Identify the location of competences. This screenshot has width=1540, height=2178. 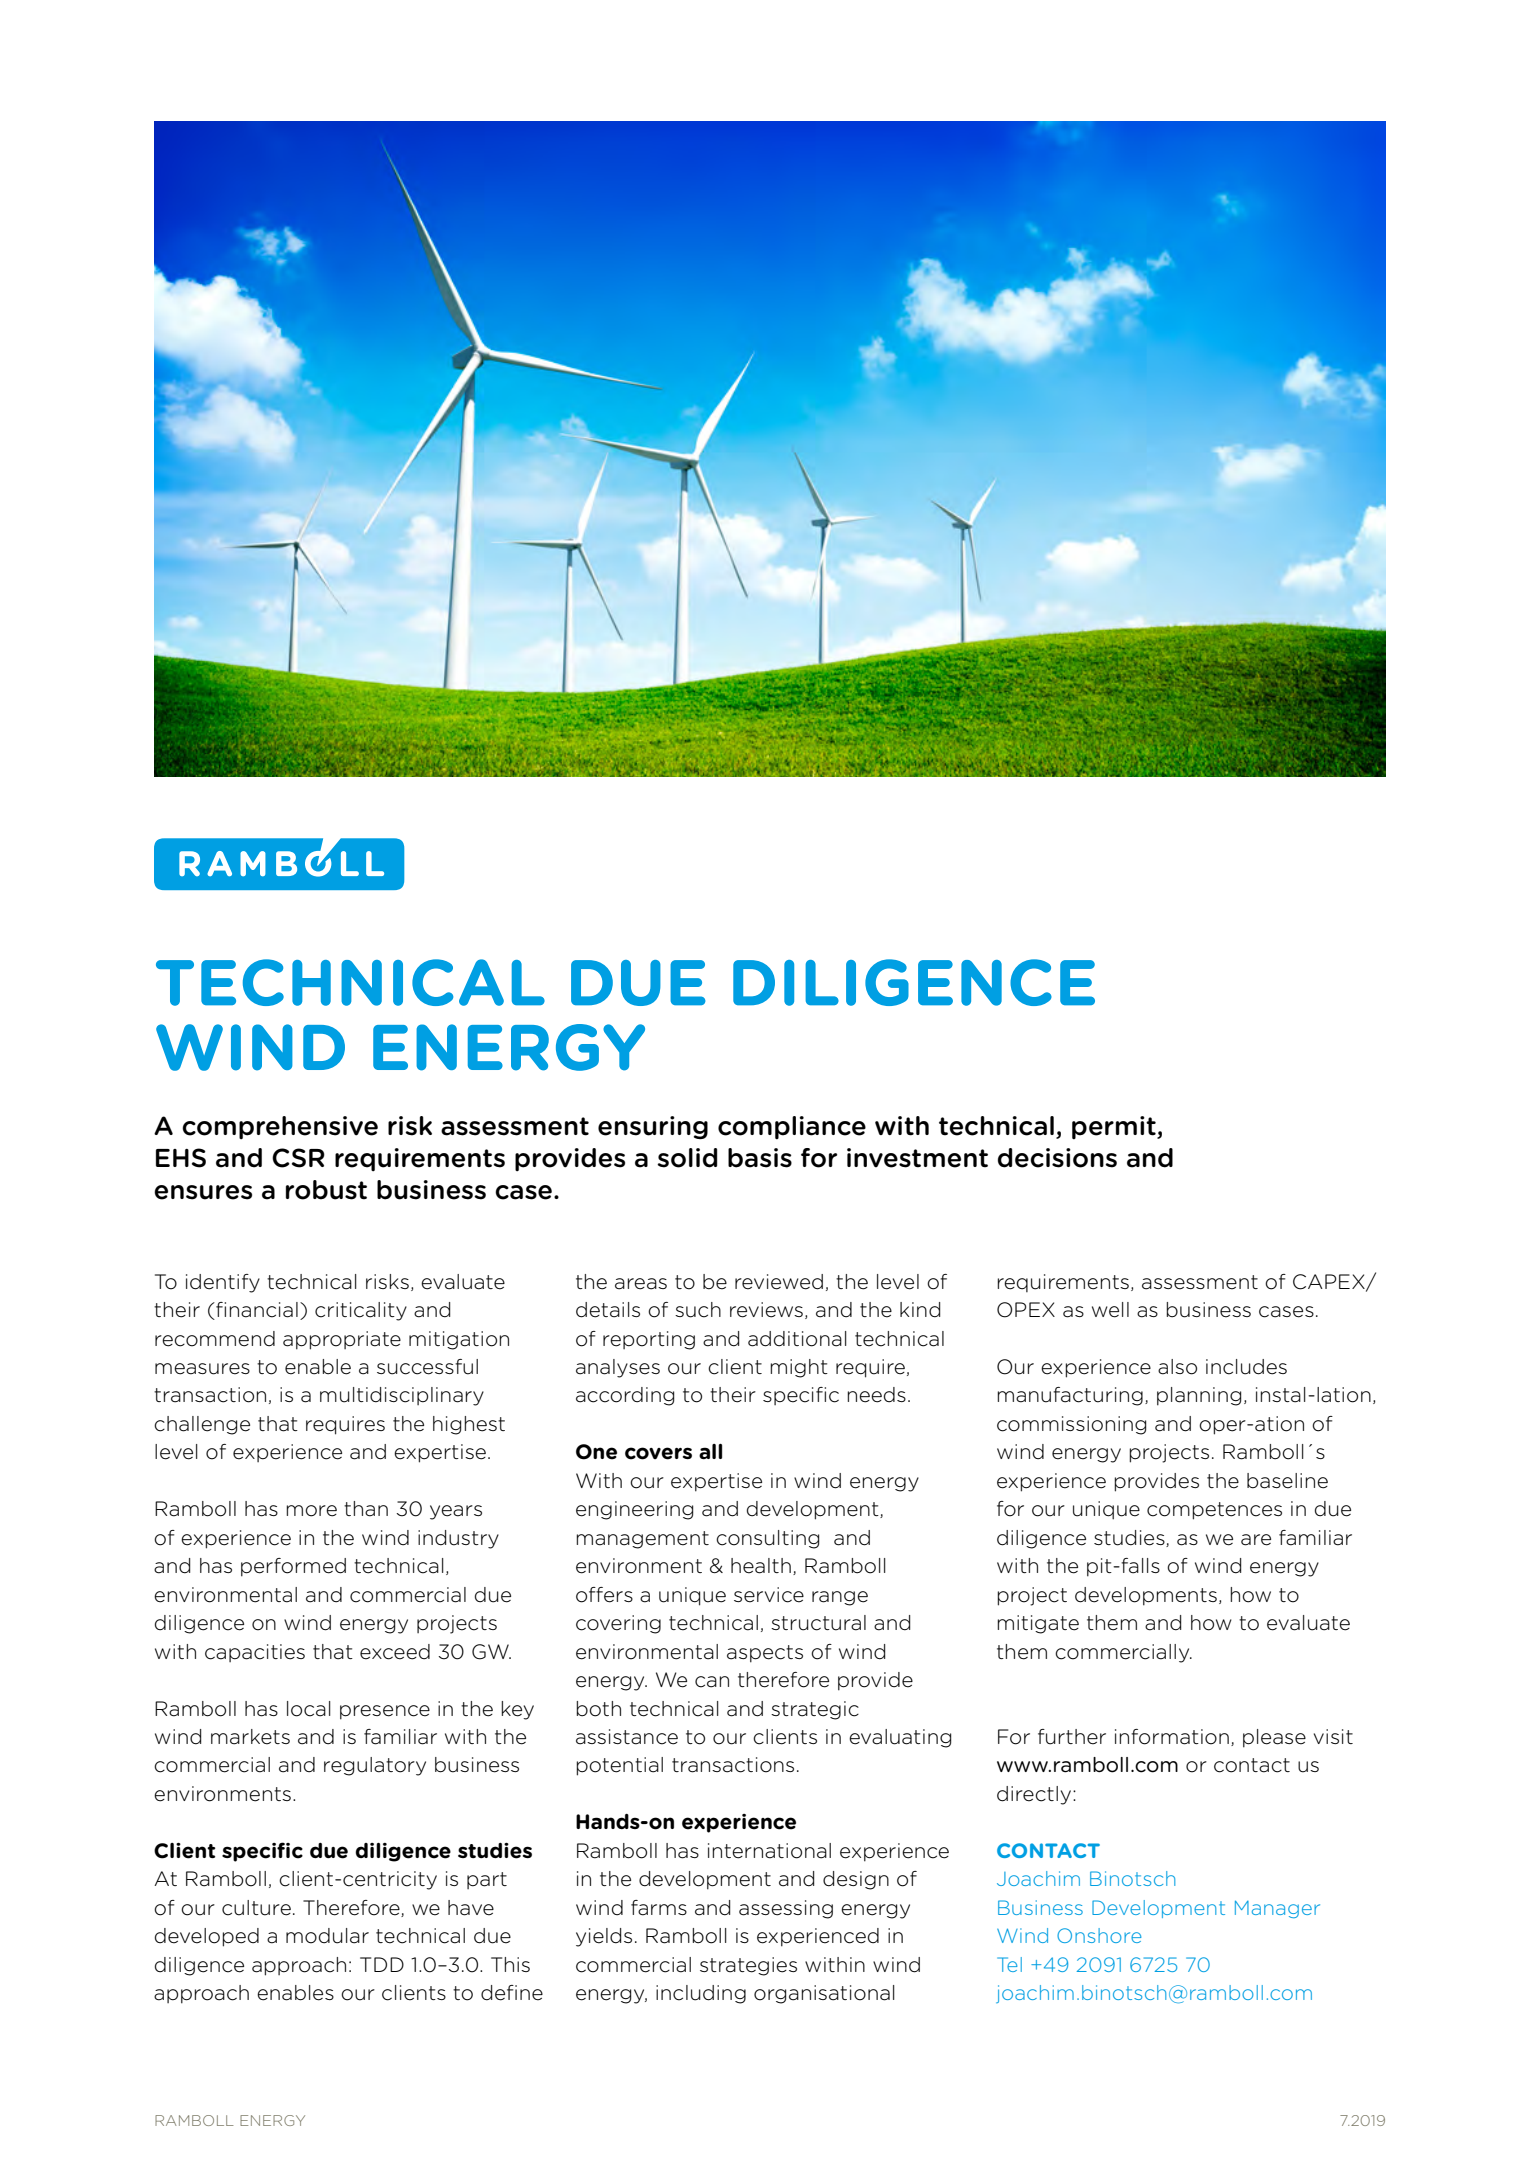
(1214, 1511).
